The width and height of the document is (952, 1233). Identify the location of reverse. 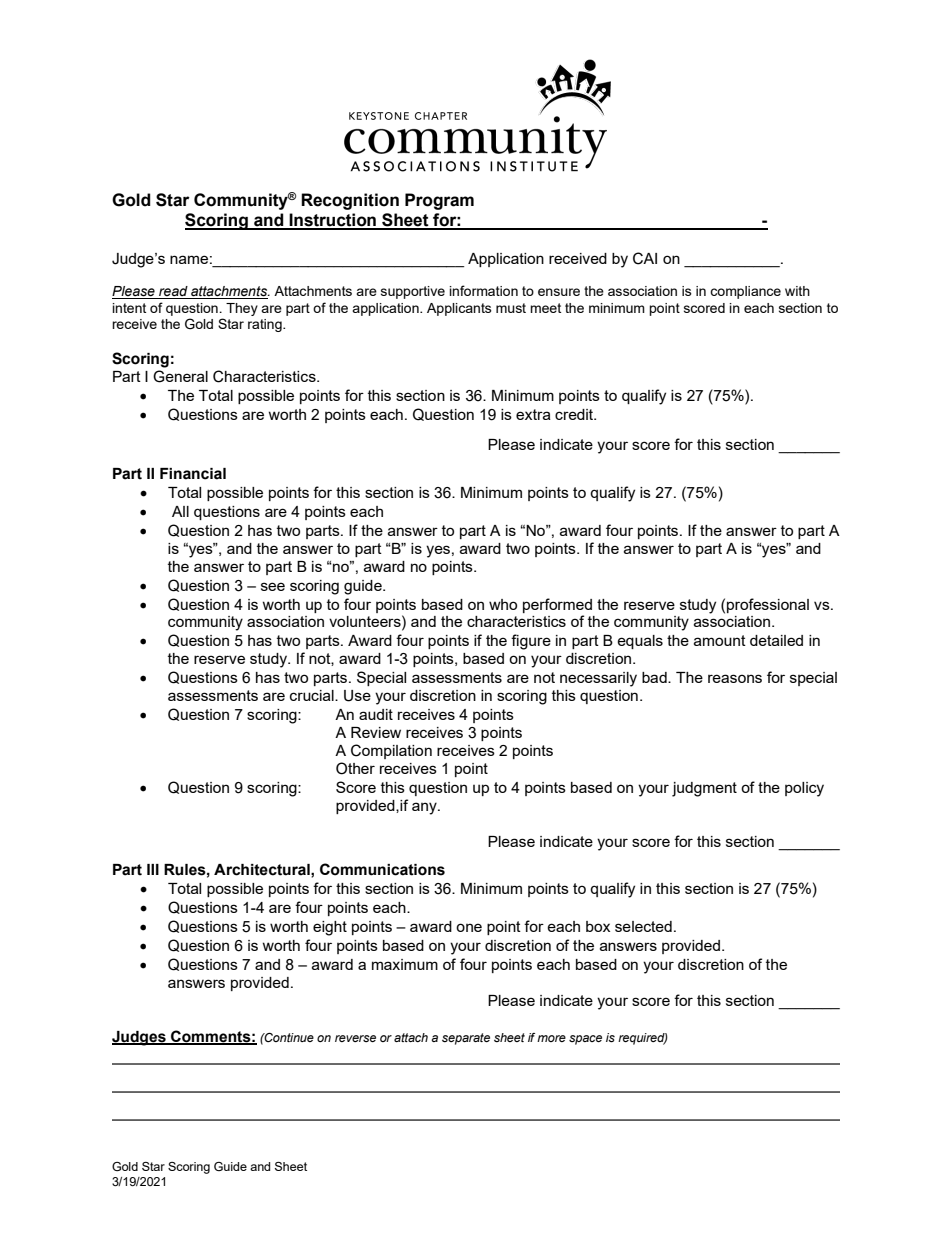
(355, 1038).
